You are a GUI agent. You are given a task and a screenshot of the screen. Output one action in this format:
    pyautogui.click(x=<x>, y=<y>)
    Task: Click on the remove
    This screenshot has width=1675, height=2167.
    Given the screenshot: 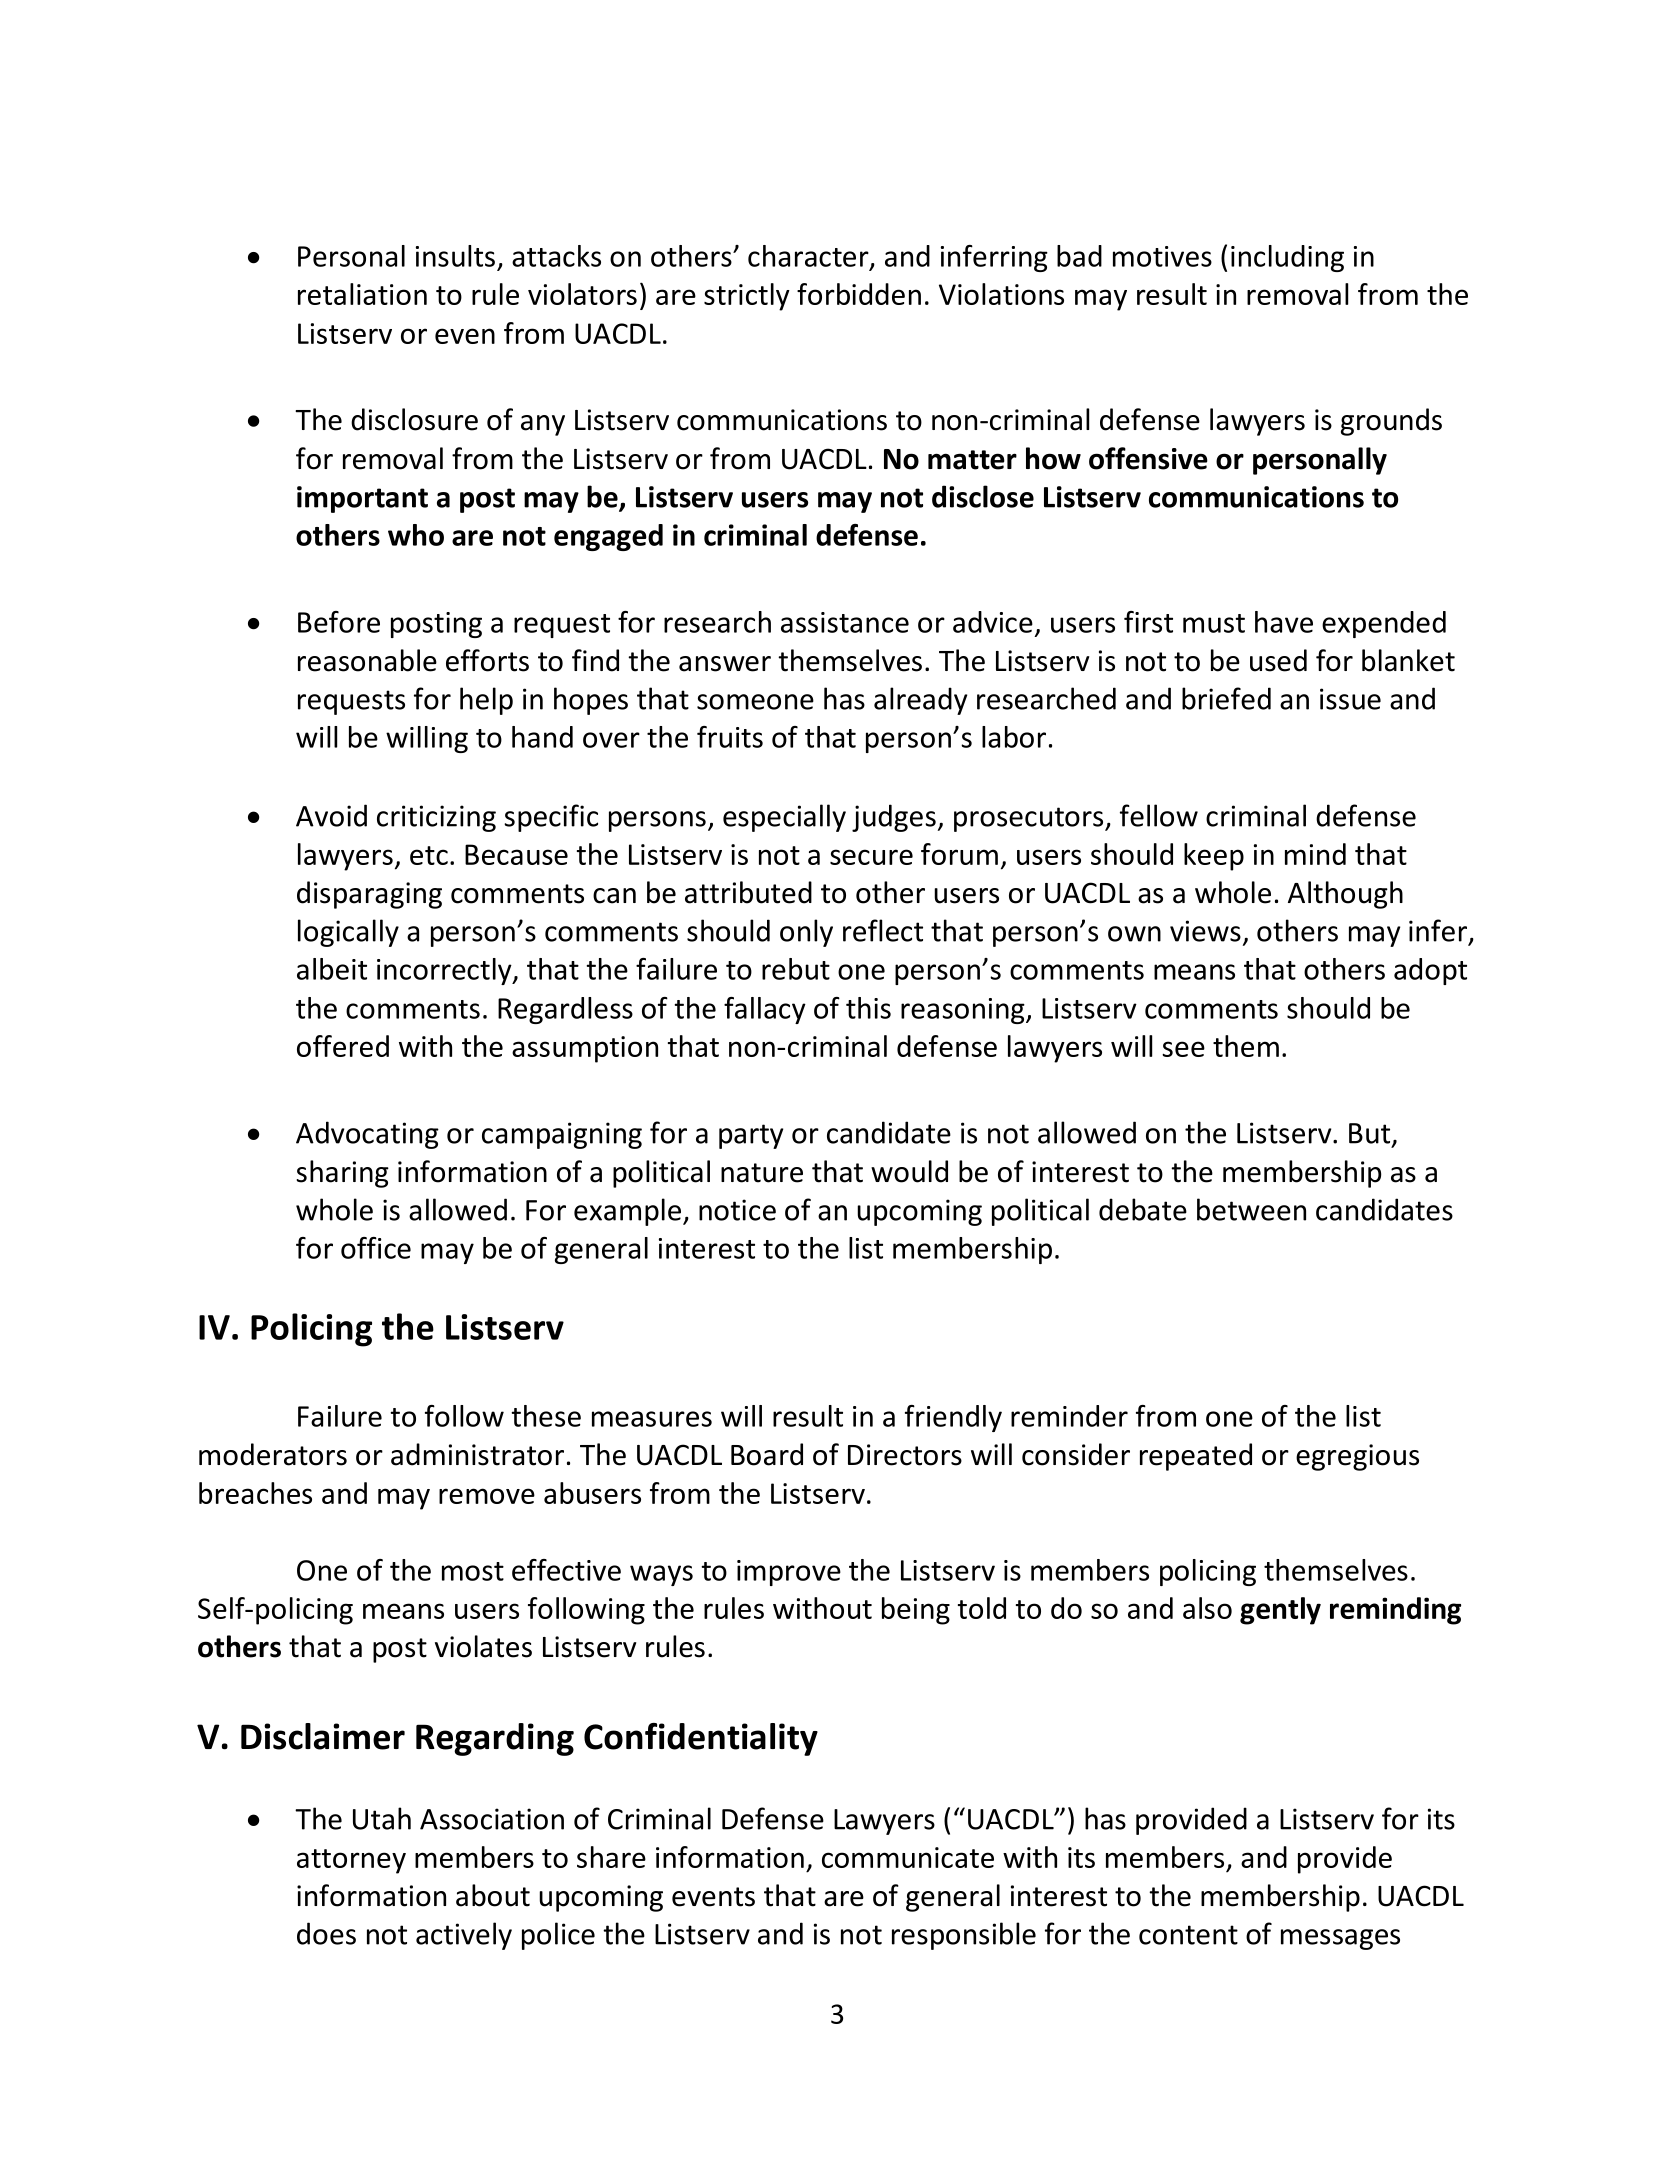 What is the action you would take?
    pyautogui.click(x=487, y=1496)
